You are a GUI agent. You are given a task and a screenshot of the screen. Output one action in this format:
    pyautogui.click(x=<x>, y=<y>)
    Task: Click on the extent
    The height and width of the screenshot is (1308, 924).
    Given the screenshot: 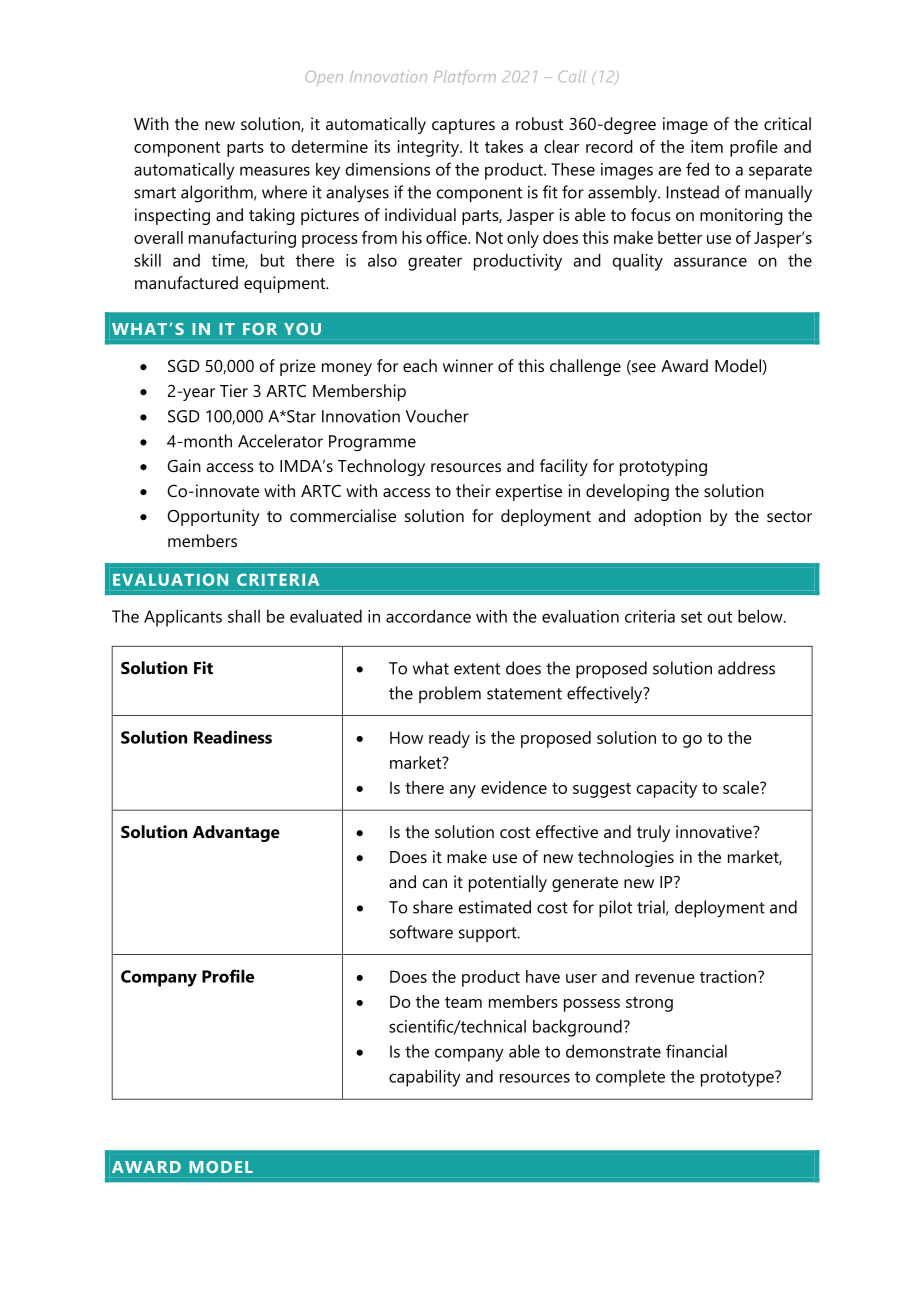 What is the action you would take?
    pyautogui.click(x=477, y=669)
